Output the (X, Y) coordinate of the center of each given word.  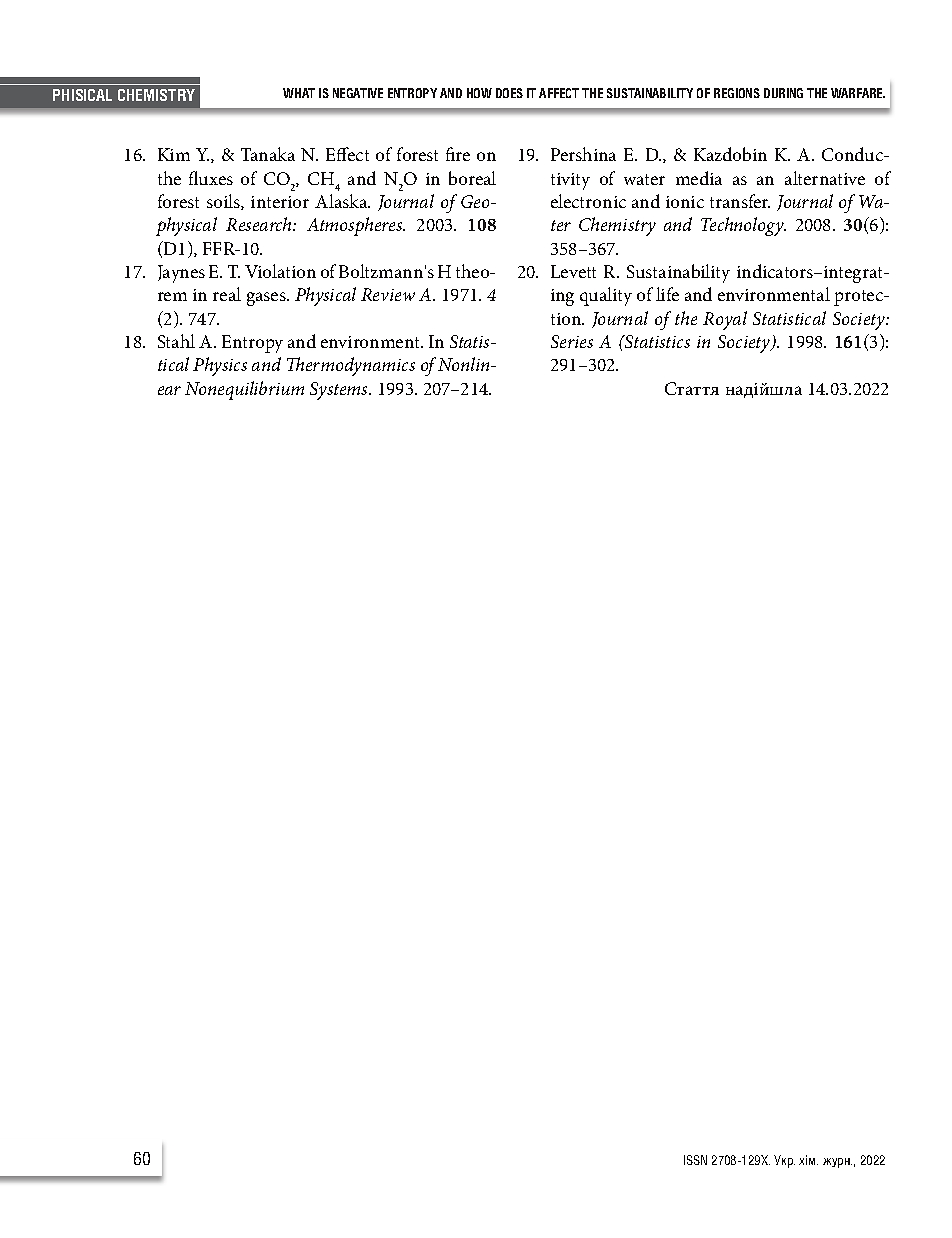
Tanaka (268, 154)
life (667, 294)
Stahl (176, 341)
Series (572, 341)
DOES (509, 93)
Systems (340, 391)
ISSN (695, 1160)
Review (388, 294)
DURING (783, 93)
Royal (725, 320)
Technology (743, 226)
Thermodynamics (351, 366)
